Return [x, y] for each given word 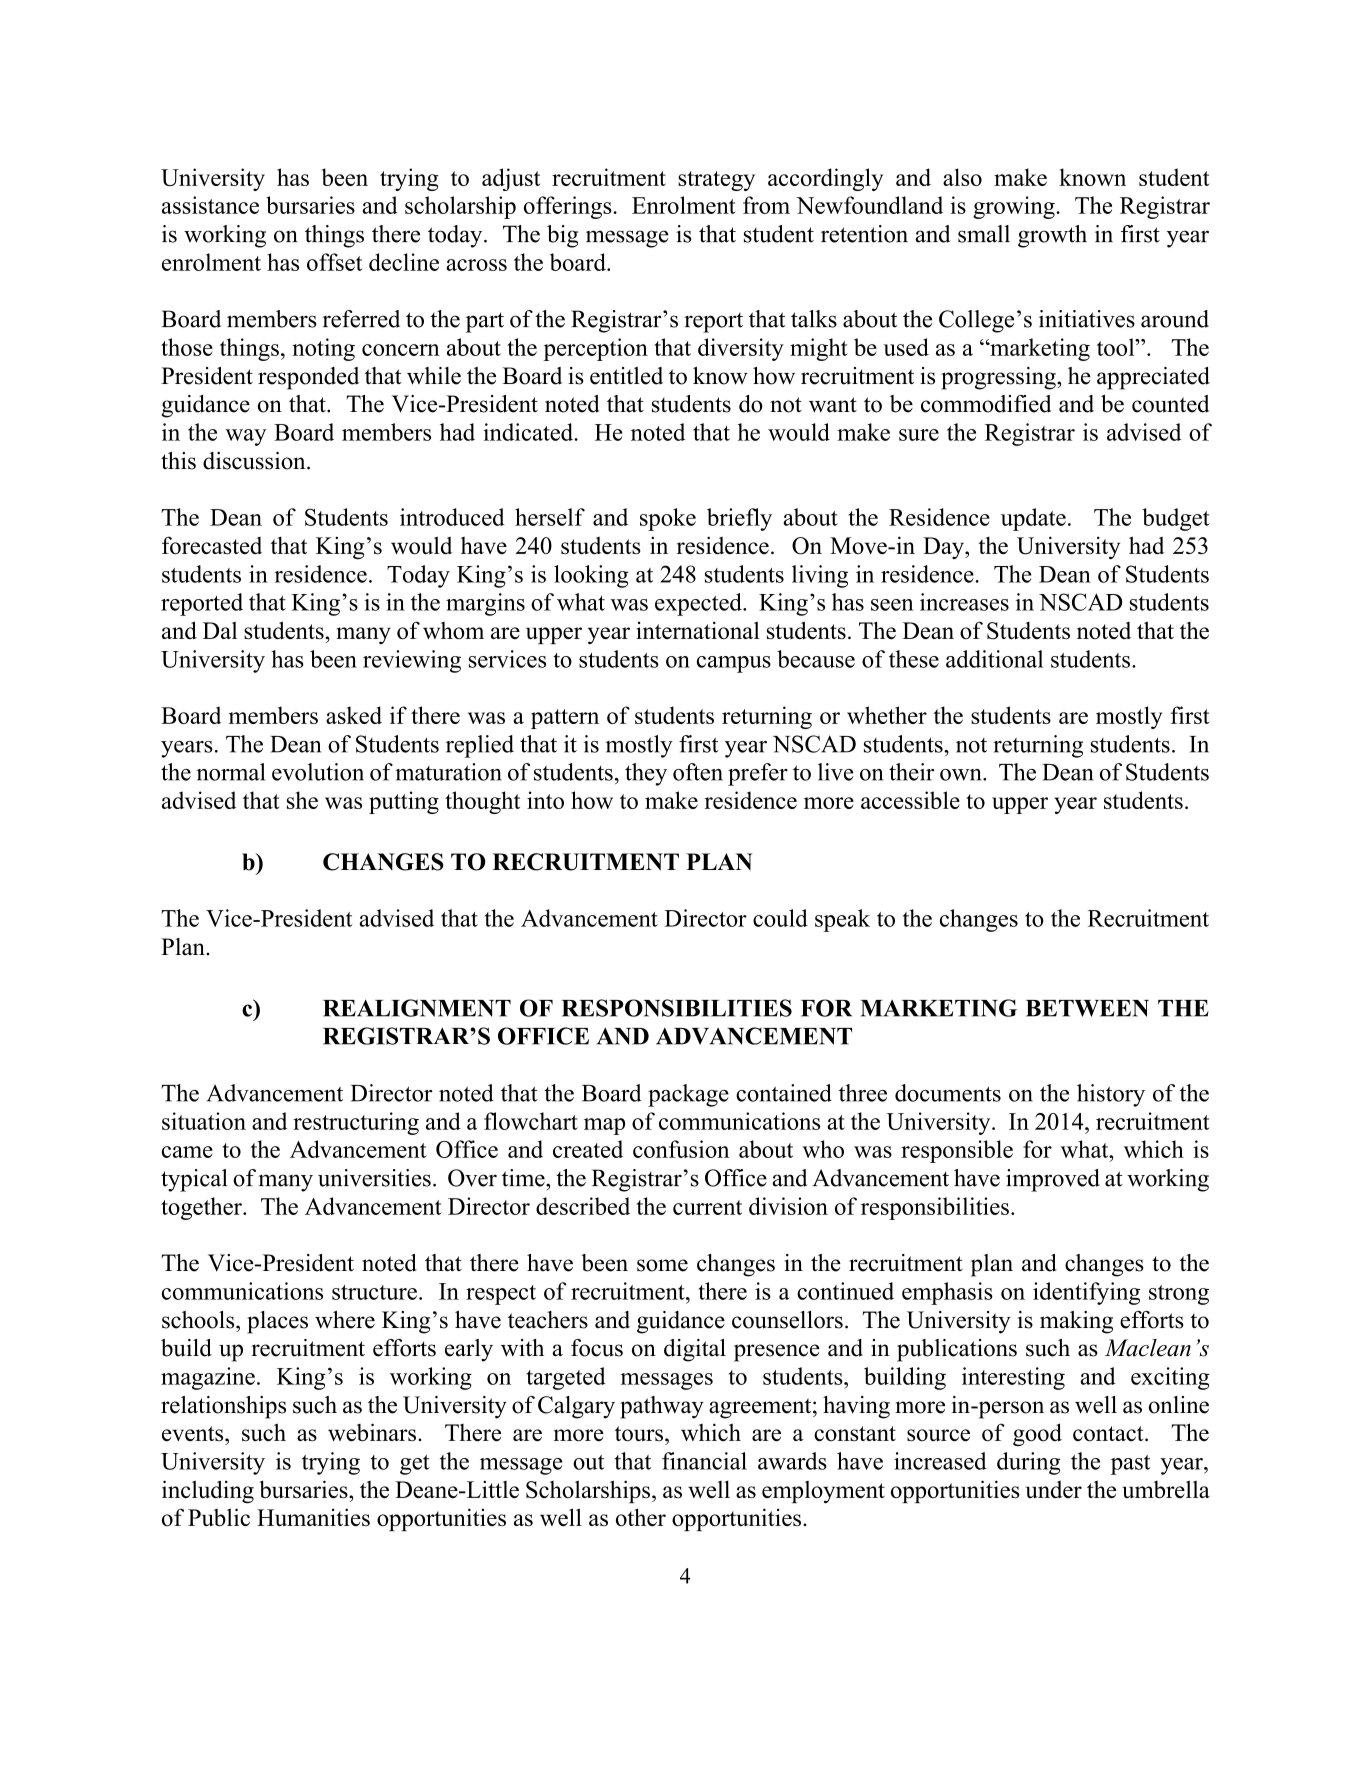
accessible [910, 800]
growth [1052, 236]
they [646, 774]
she [302, 800]
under [1054, 1489]
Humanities [313, 1517]
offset [334, 262]
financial [704, 1461]
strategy [716, 181]
